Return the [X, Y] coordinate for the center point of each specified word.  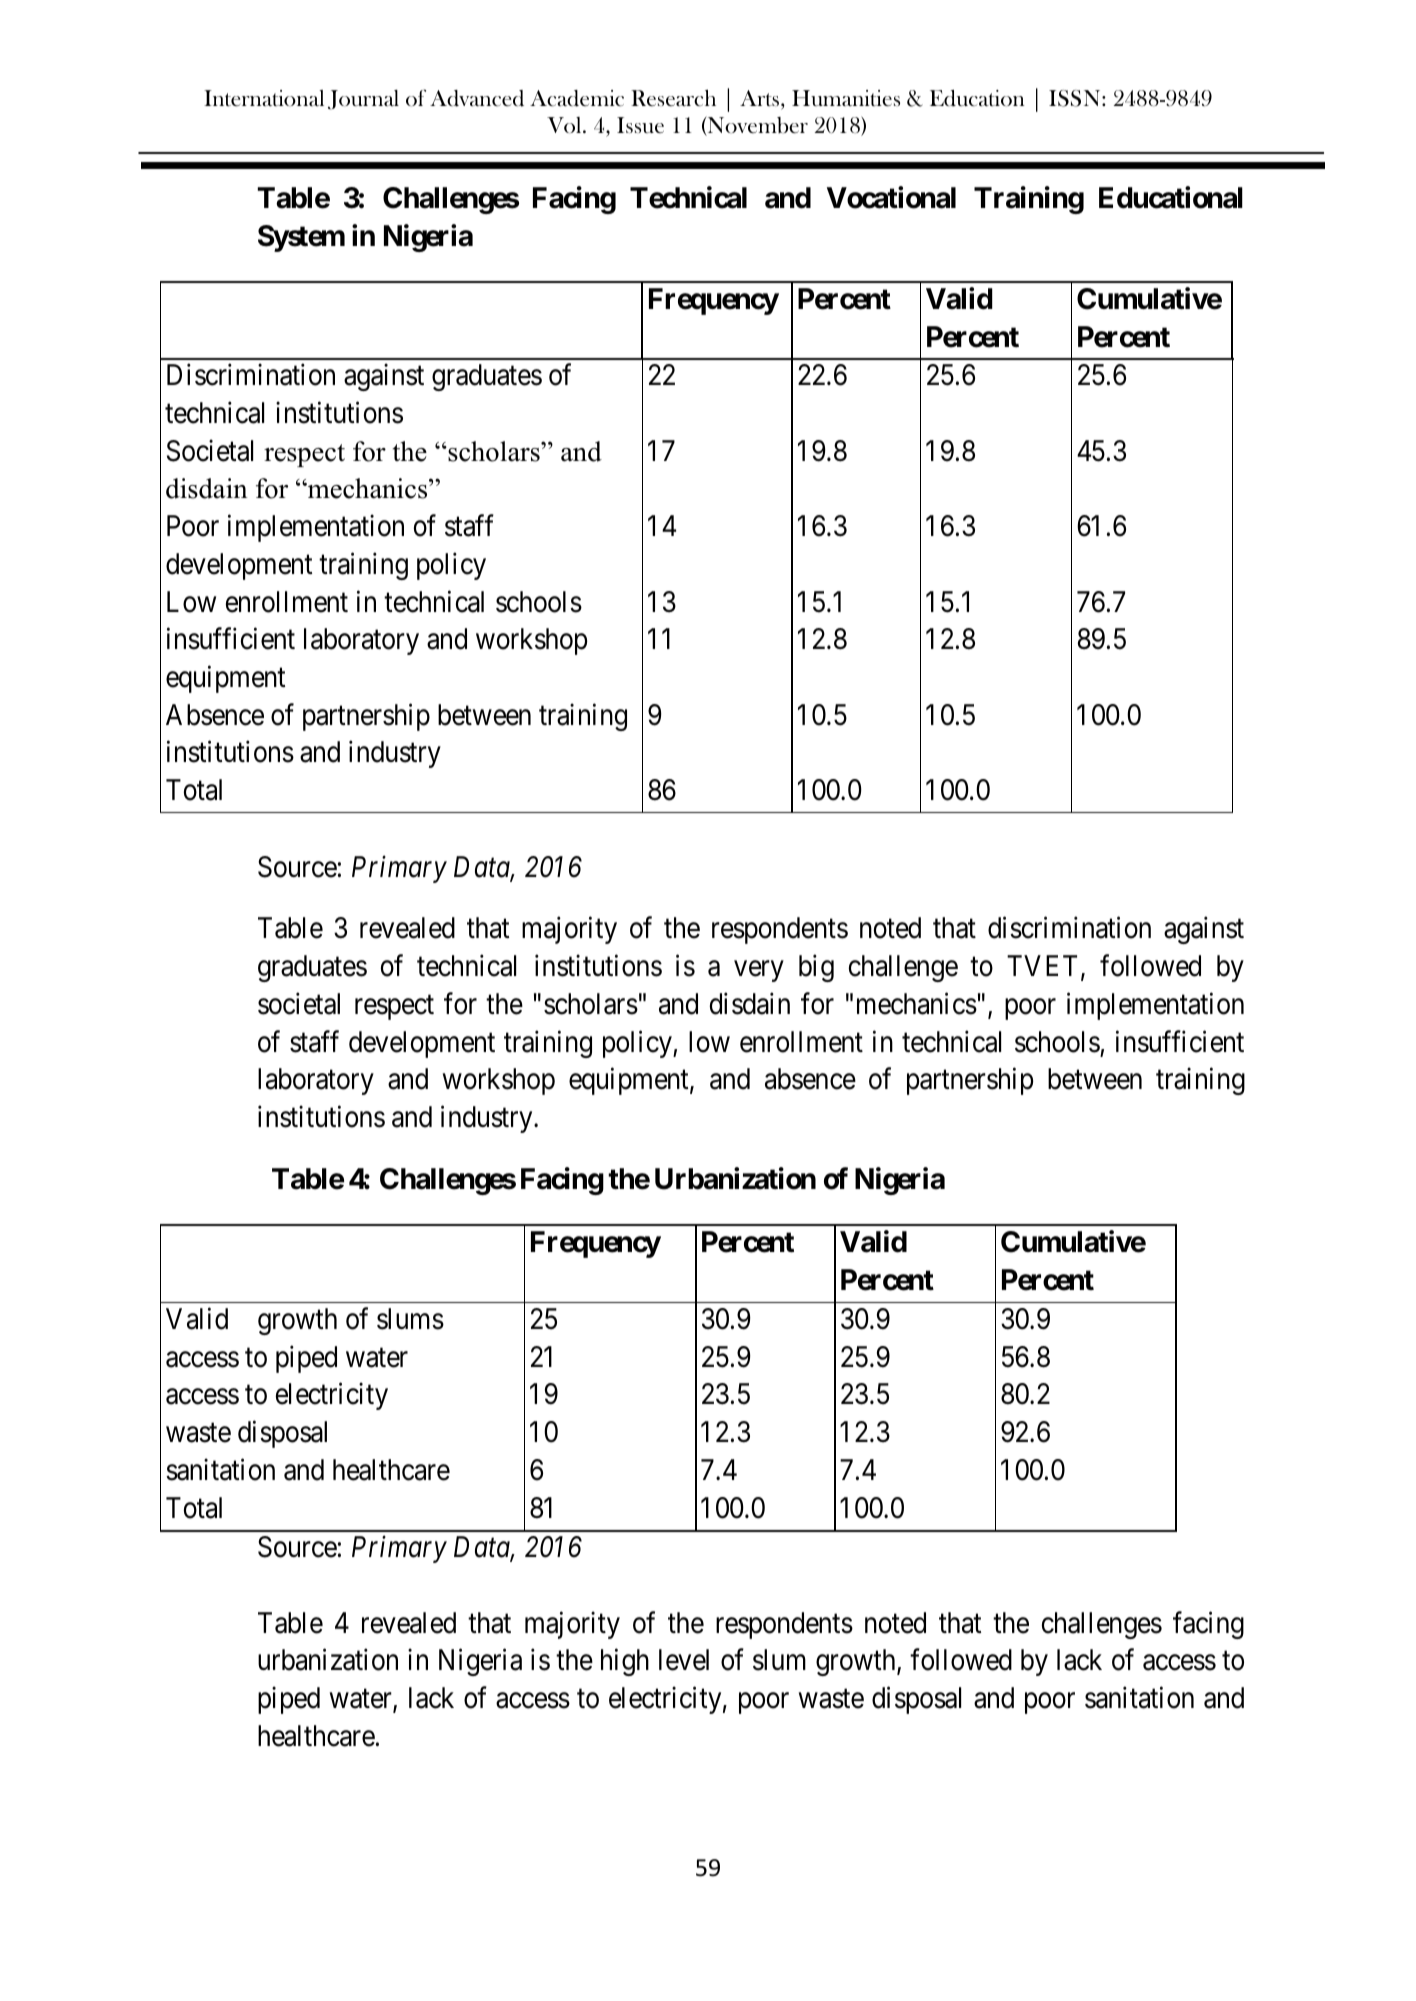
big [816, 968]
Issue [640, 125]
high [625, 1662]
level [684, 1660]
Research [673, 98]
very [759, 971]
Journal [363, 100]
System [301, 238]
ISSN [1076, 98]
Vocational [891, 197]
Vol [565, 125]
